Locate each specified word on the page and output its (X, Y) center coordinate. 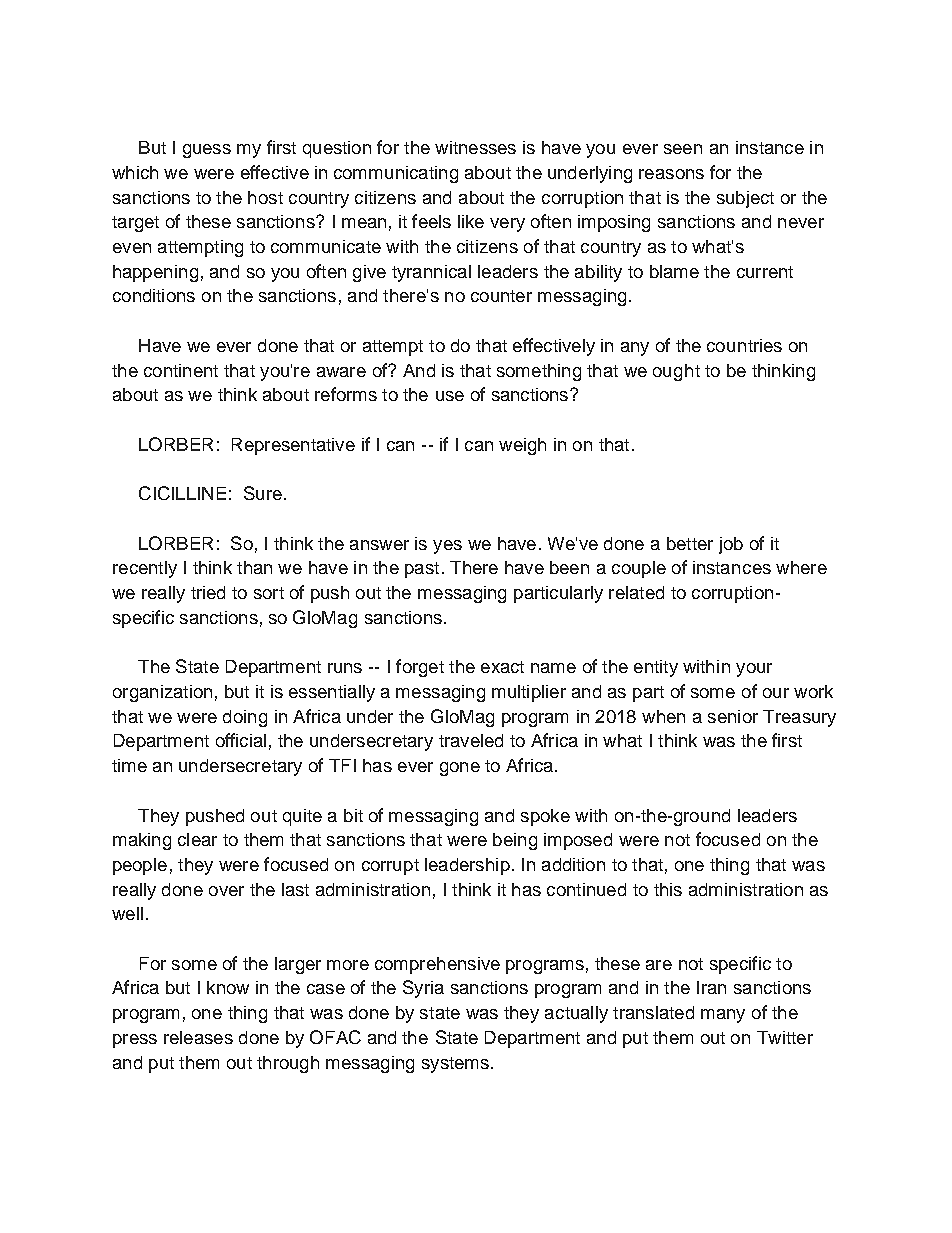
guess (207, 151)
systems (455, 1065)
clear (197, 839)
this (668, 889)
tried (208, 592)
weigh (522, 446)
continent (181, 370)
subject (745, 199)
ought (676, 372)
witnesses (475, 147)
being (515, 841)
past (422, 570)
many (723, 1016)
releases (198, 1037)
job (731, 545)
